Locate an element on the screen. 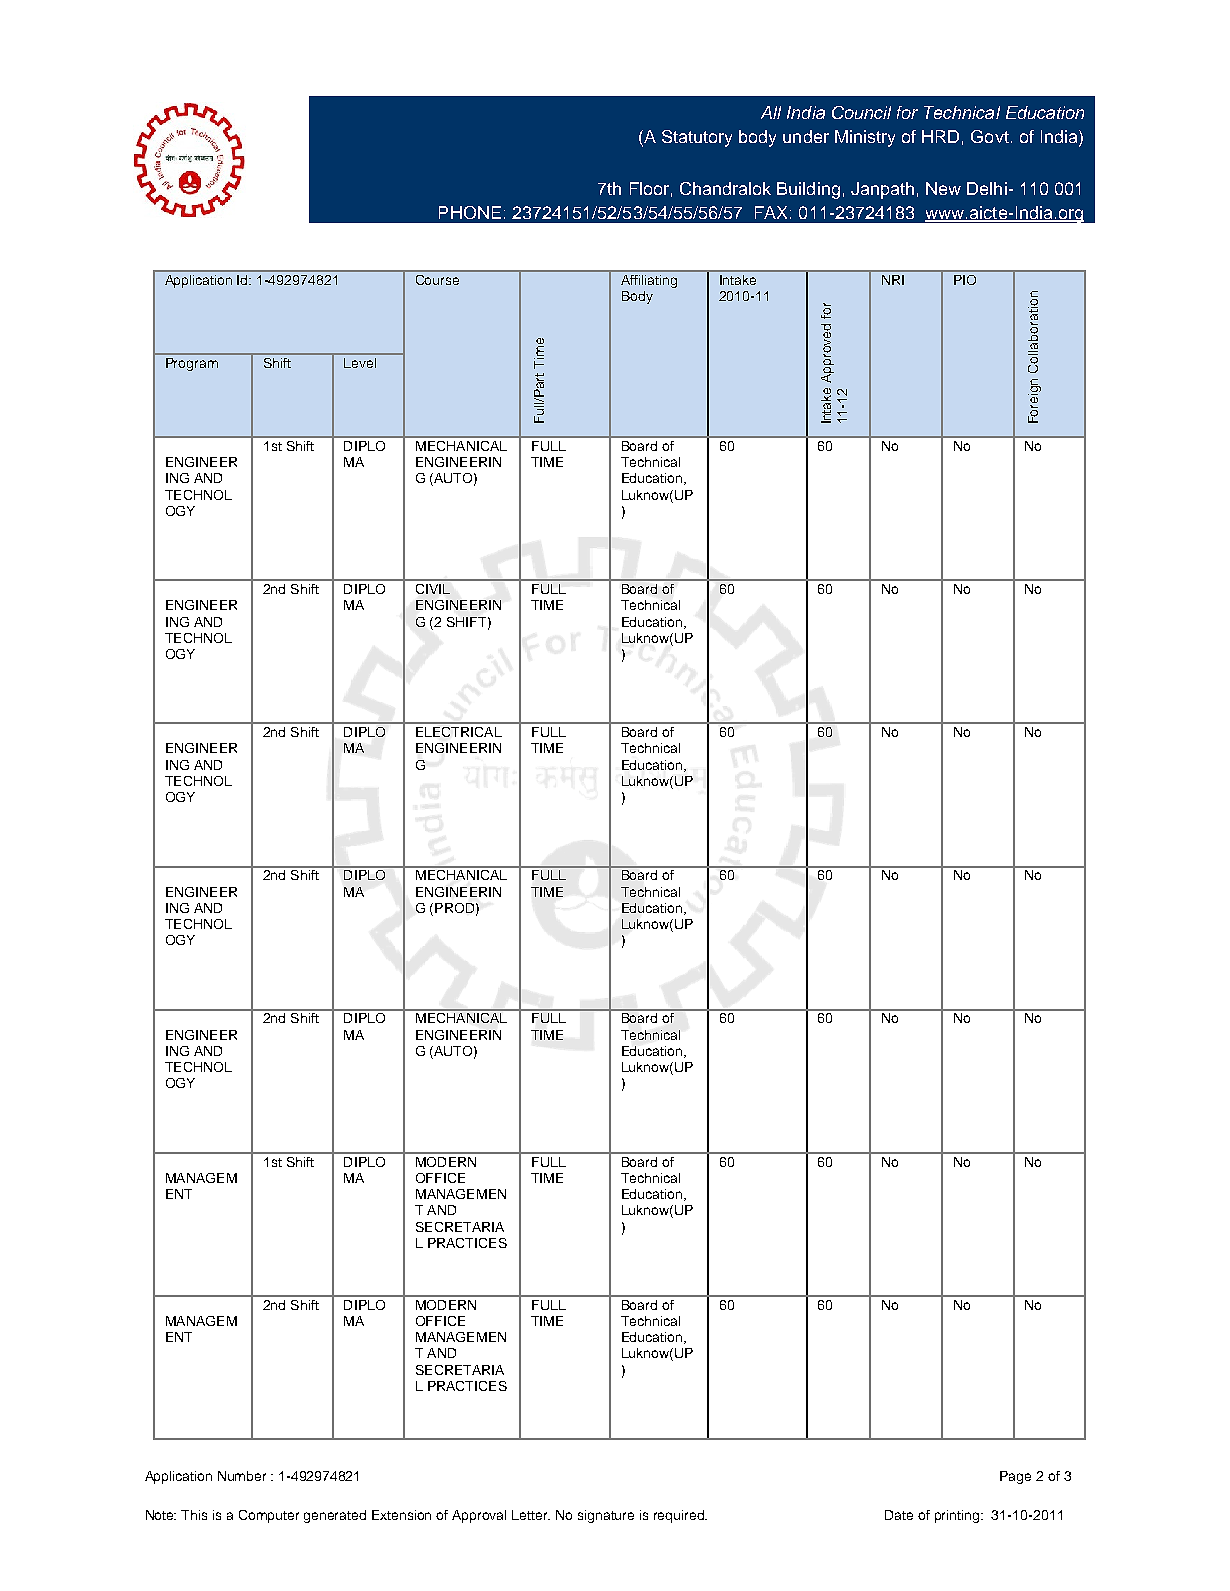 The width and height of the screenshot is (1230, 1591). HRD is located at coordinates (940, 136).
